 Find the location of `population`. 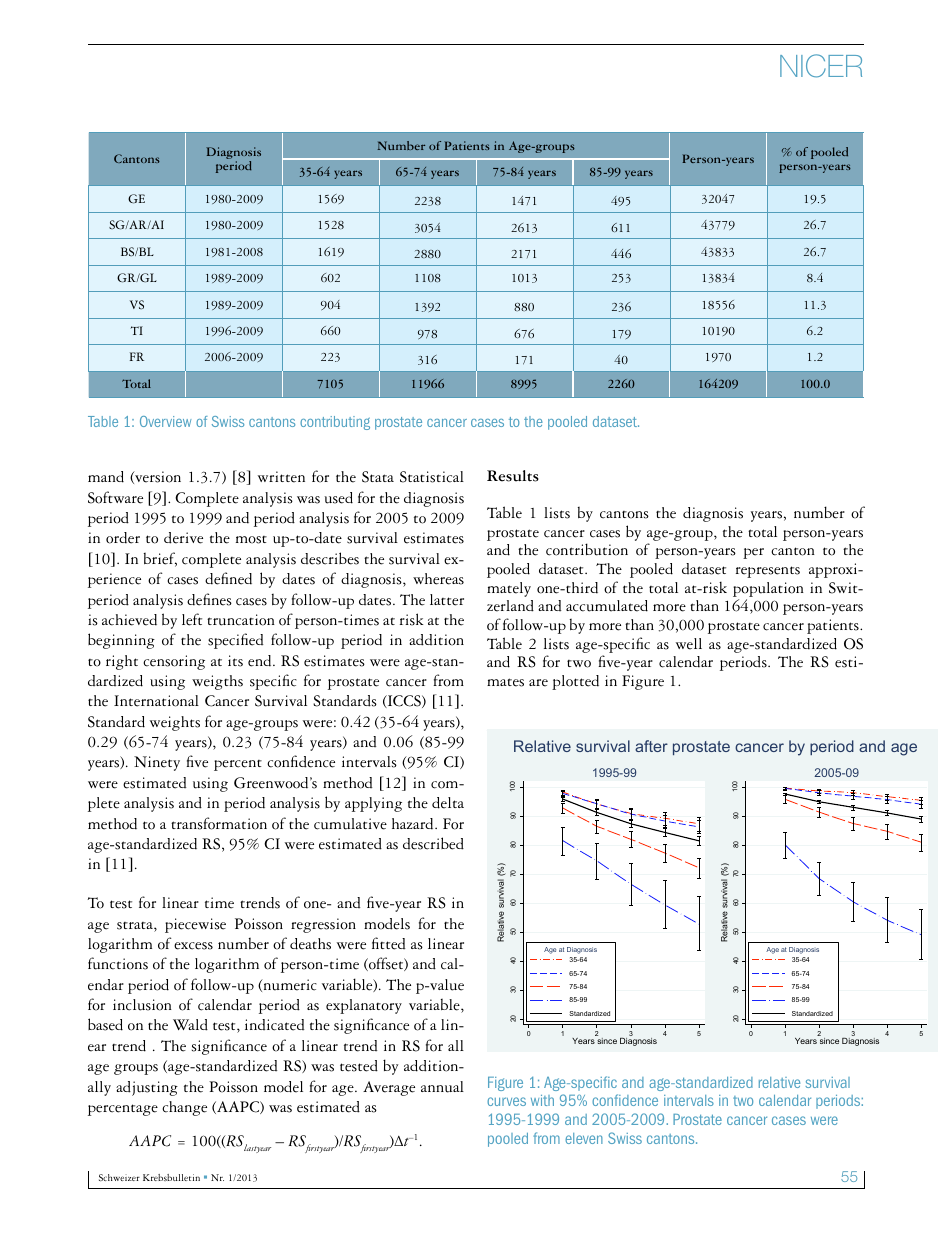

population is located at coordinates (768, 589).
